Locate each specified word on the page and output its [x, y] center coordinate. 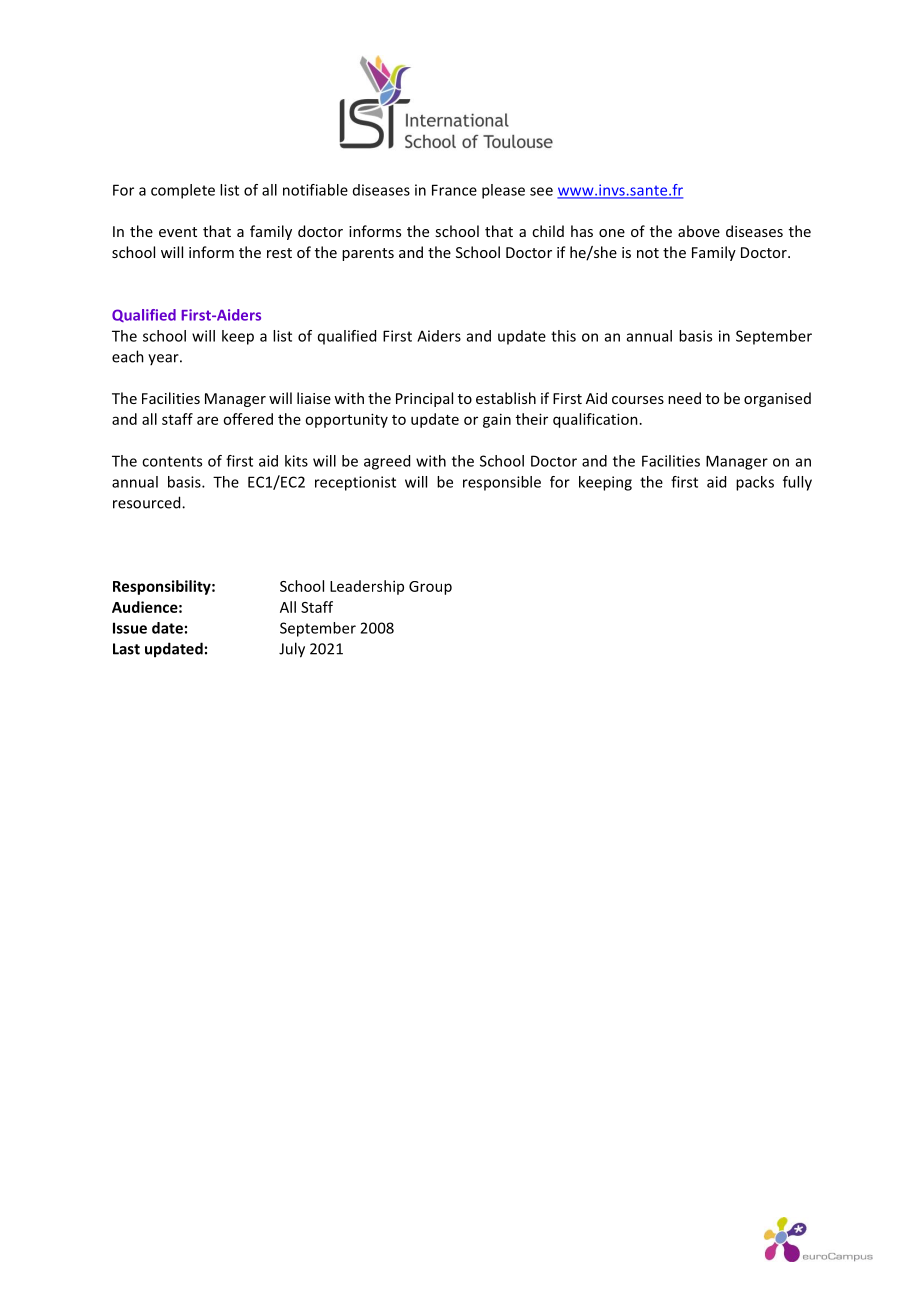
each [128, 356]
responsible [502, 483]
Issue [130, 628]
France [454, 190]
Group [430, 588]
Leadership [367, 587]
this [563, 336]
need [684, 398]
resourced [148, 502]
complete [183, 191]
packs [755, 483]
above [699, 231]
